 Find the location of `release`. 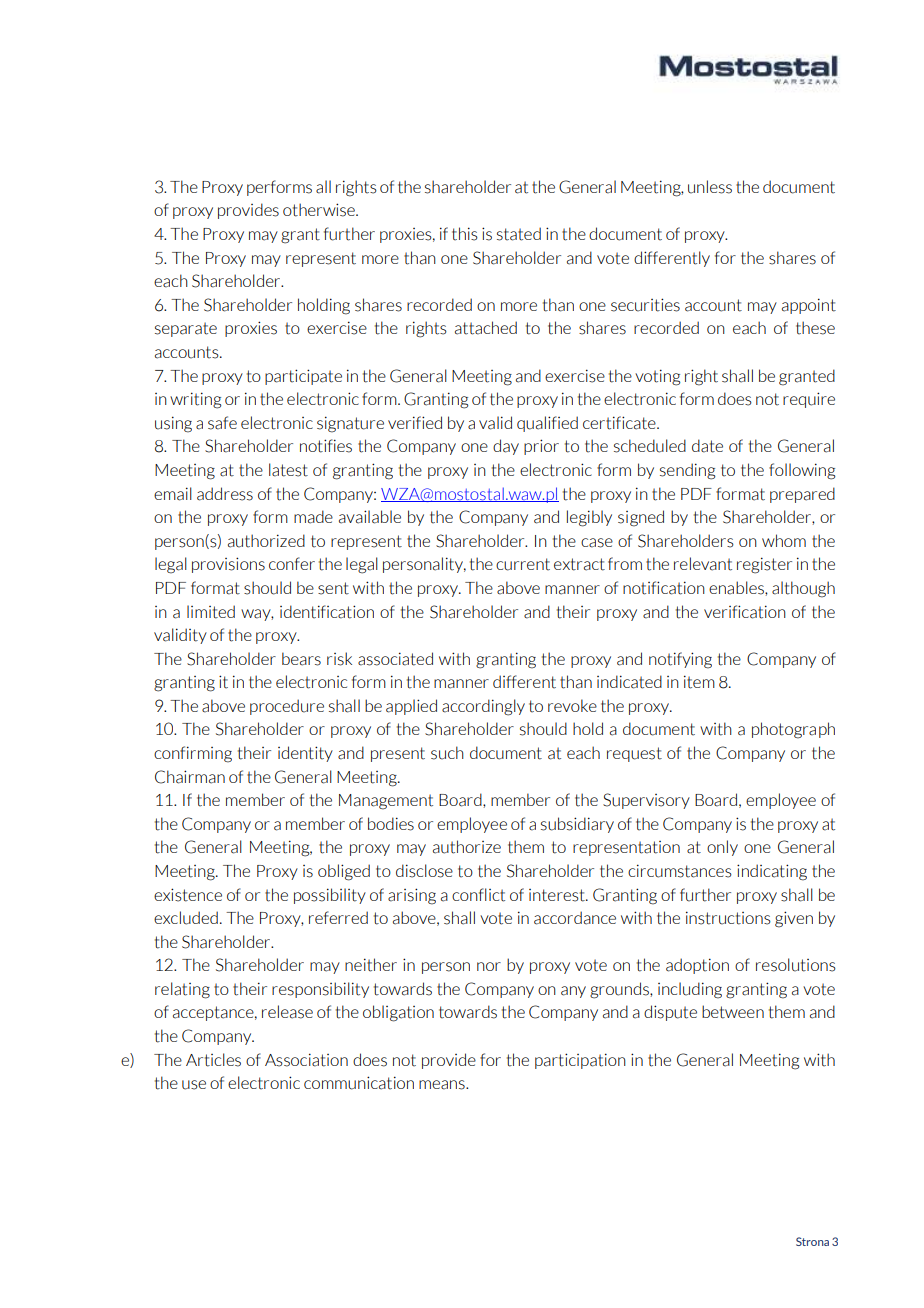

release is located at coordinates (287, 1012).
